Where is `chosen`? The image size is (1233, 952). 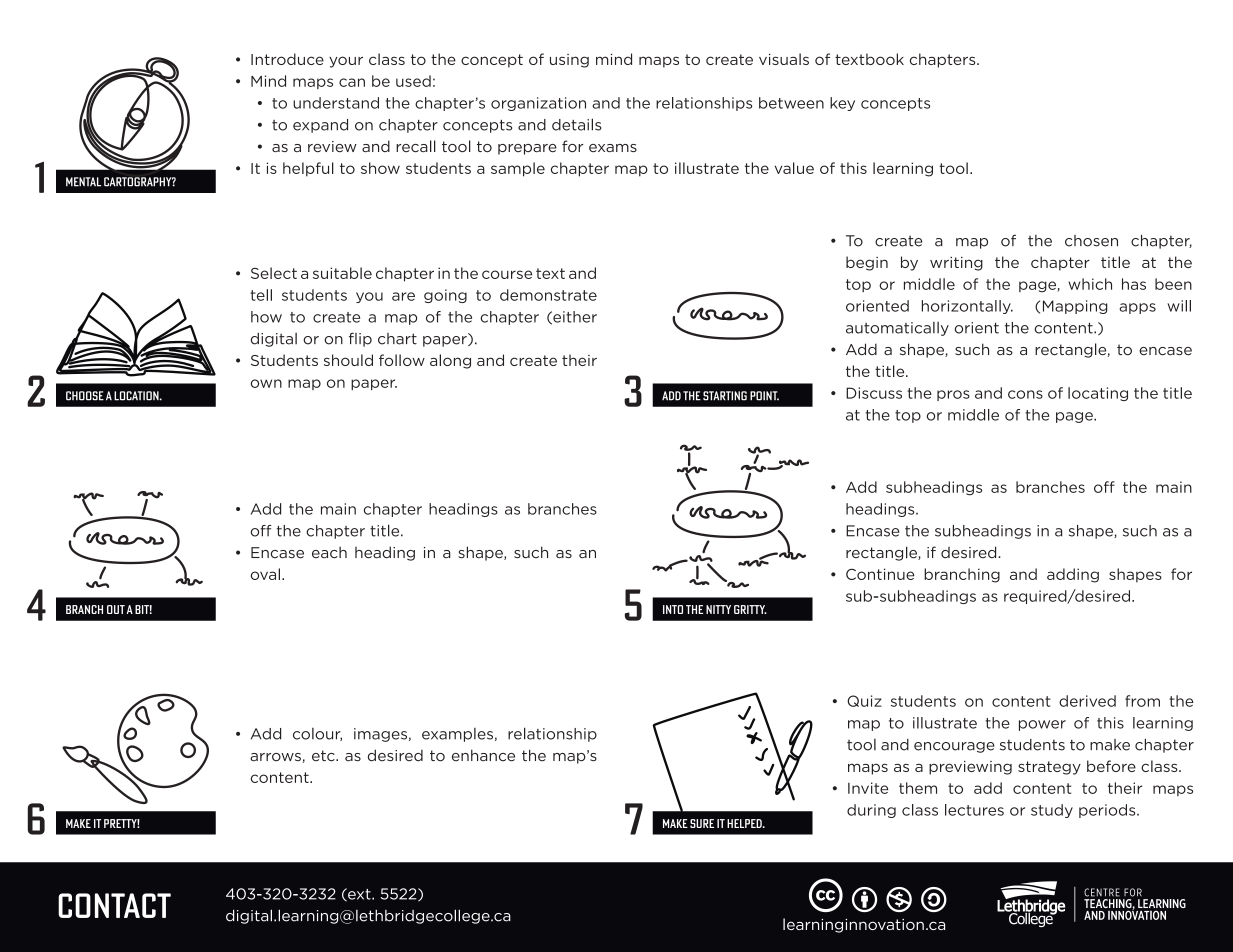 chosen is located at coordinates (1091, 241).
